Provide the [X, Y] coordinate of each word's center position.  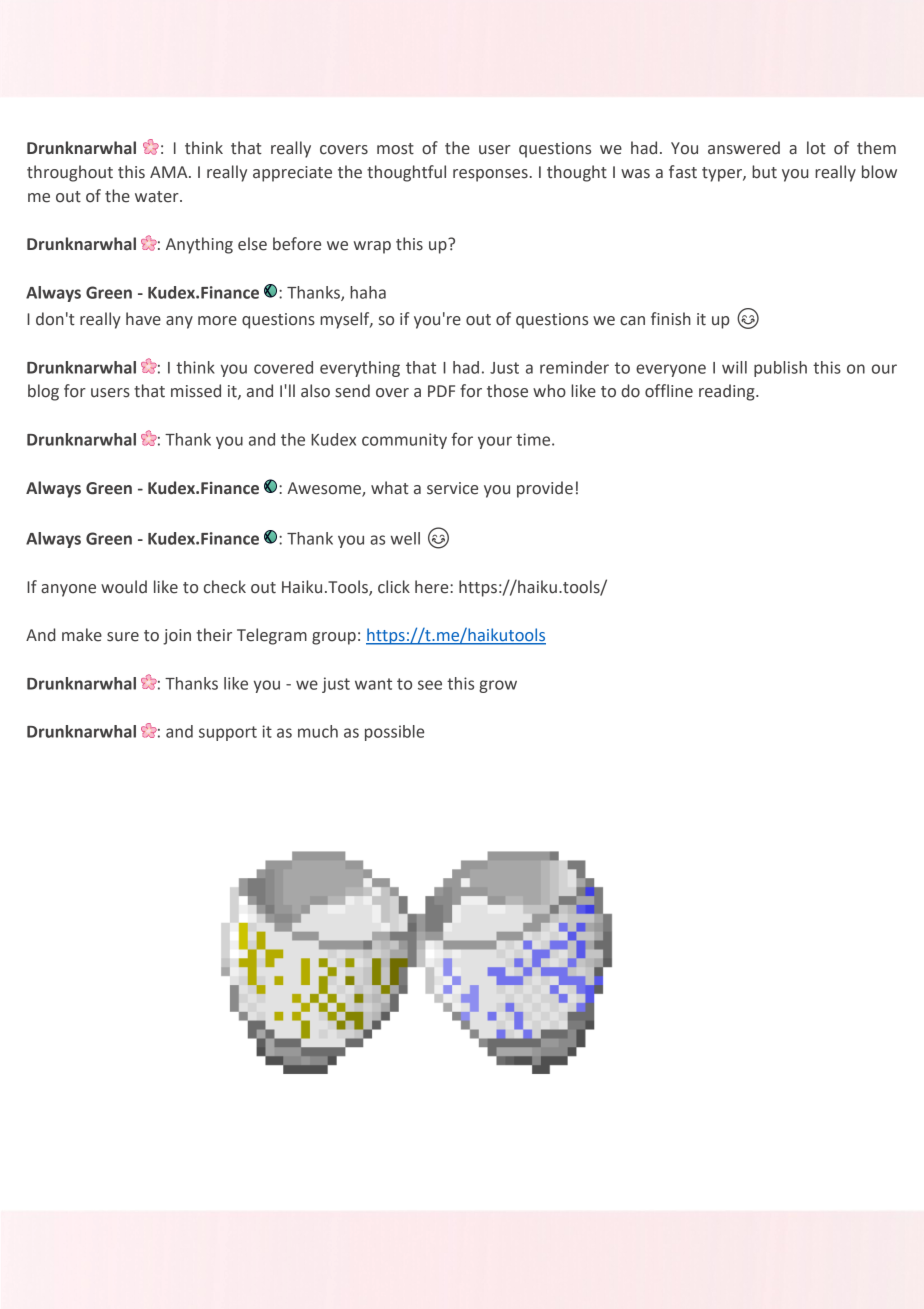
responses [490, 175]
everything [360, 369]
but [764, 172]
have [143, 319]
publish [780, 369]
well [405, 538]
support [228, 733]
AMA [170, 172]
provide [545, 489]
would [124, 587]
